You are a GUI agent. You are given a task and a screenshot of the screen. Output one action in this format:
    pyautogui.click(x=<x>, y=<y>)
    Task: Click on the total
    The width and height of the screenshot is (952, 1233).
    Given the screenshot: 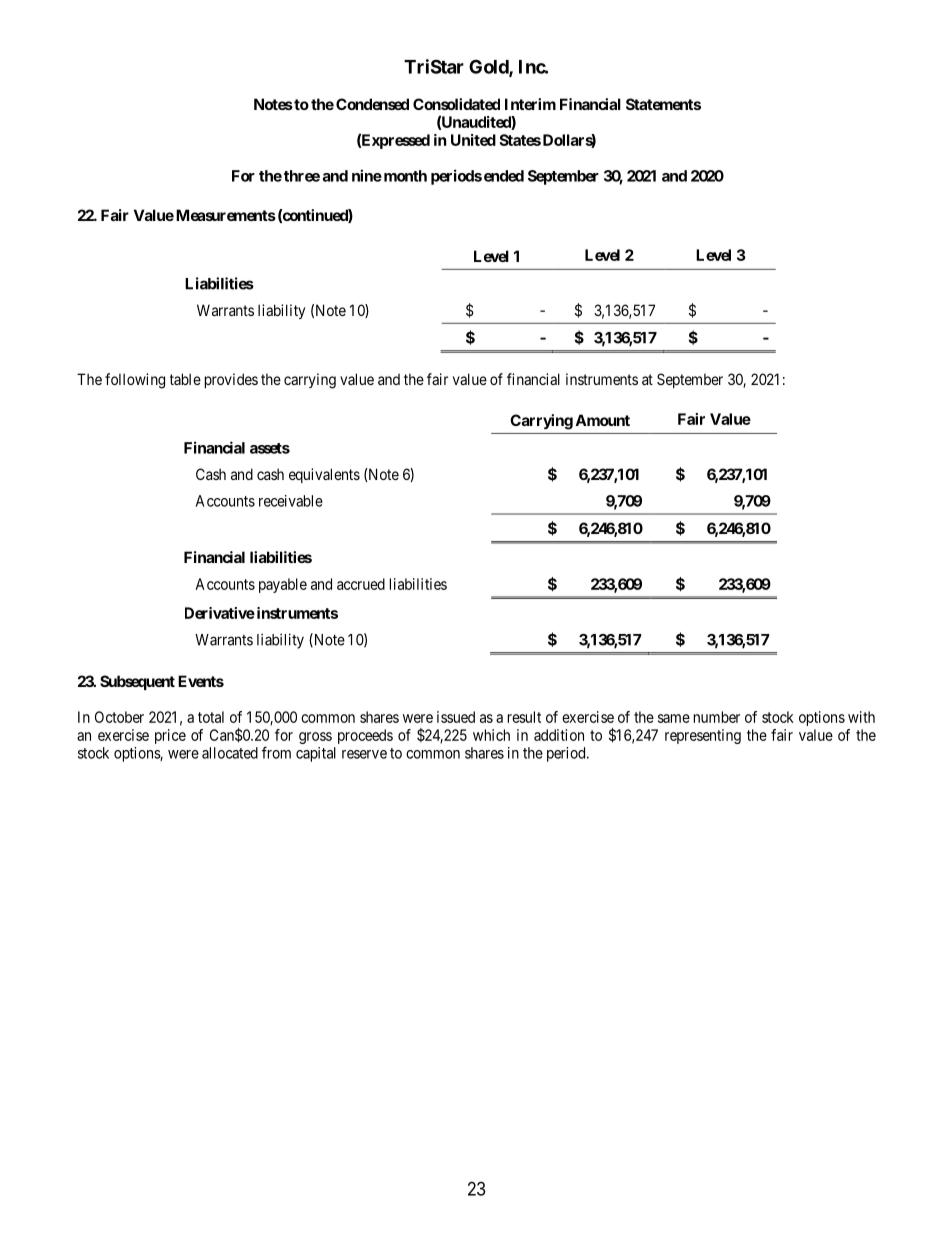 What is the action you would take?
    pyautogui.click(x=211, y=717)
